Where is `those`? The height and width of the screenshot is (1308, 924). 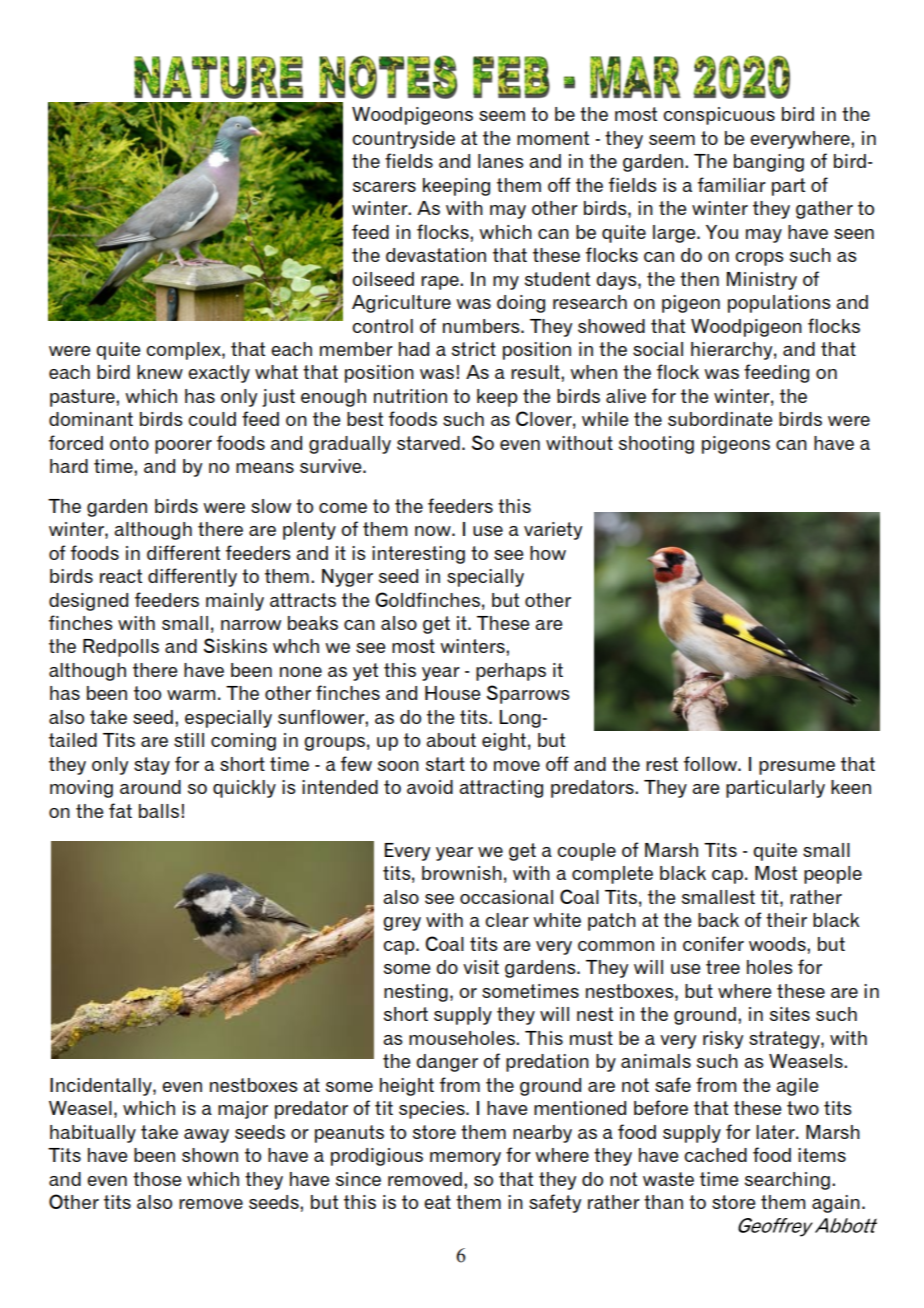 those is located at coordinates (157, 1179).
